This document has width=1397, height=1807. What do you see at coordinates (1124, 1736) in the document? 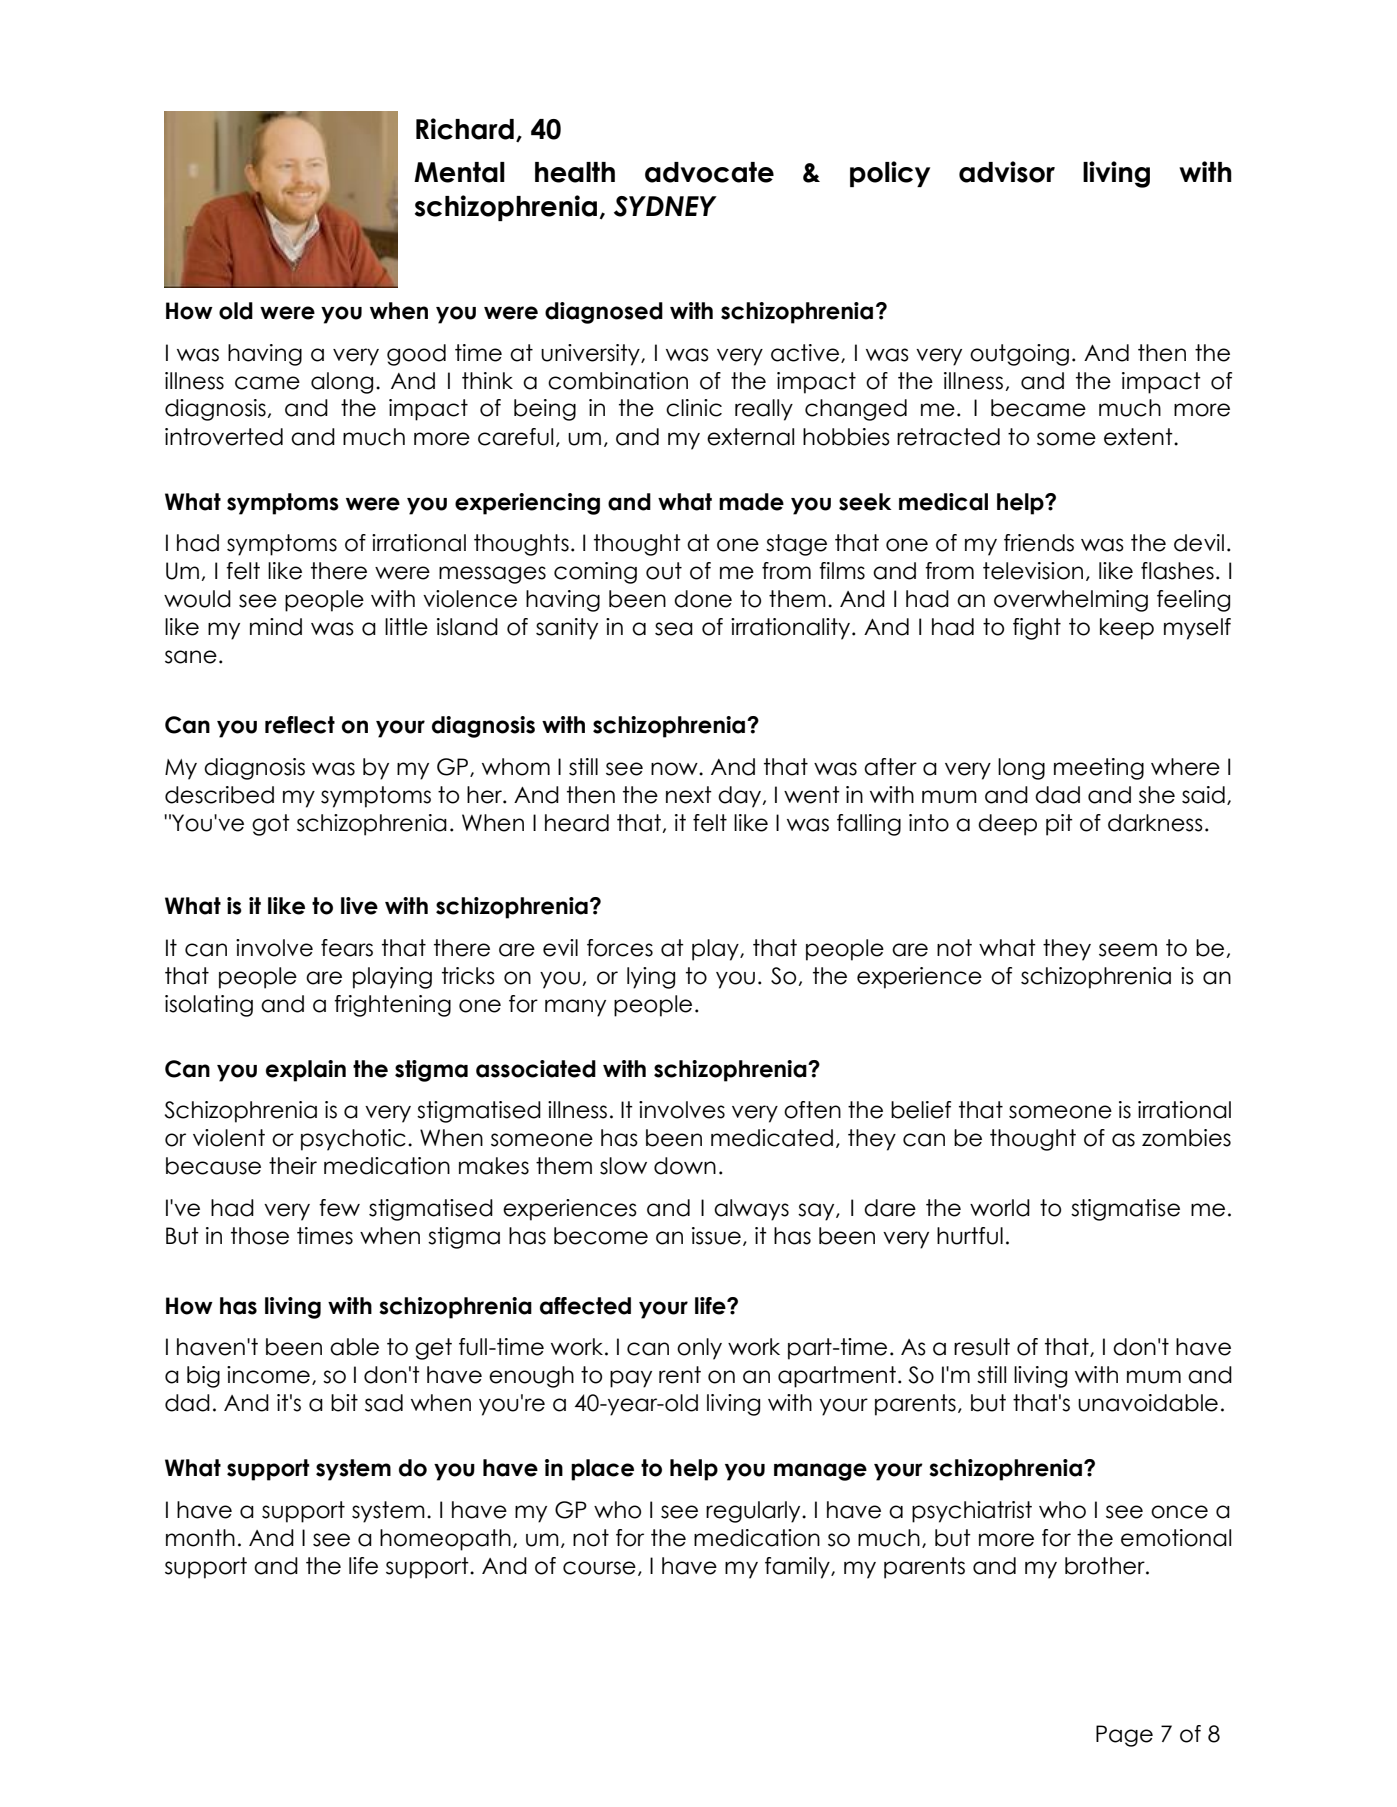
I see `Page` at bounding box center [1124, 1736].
